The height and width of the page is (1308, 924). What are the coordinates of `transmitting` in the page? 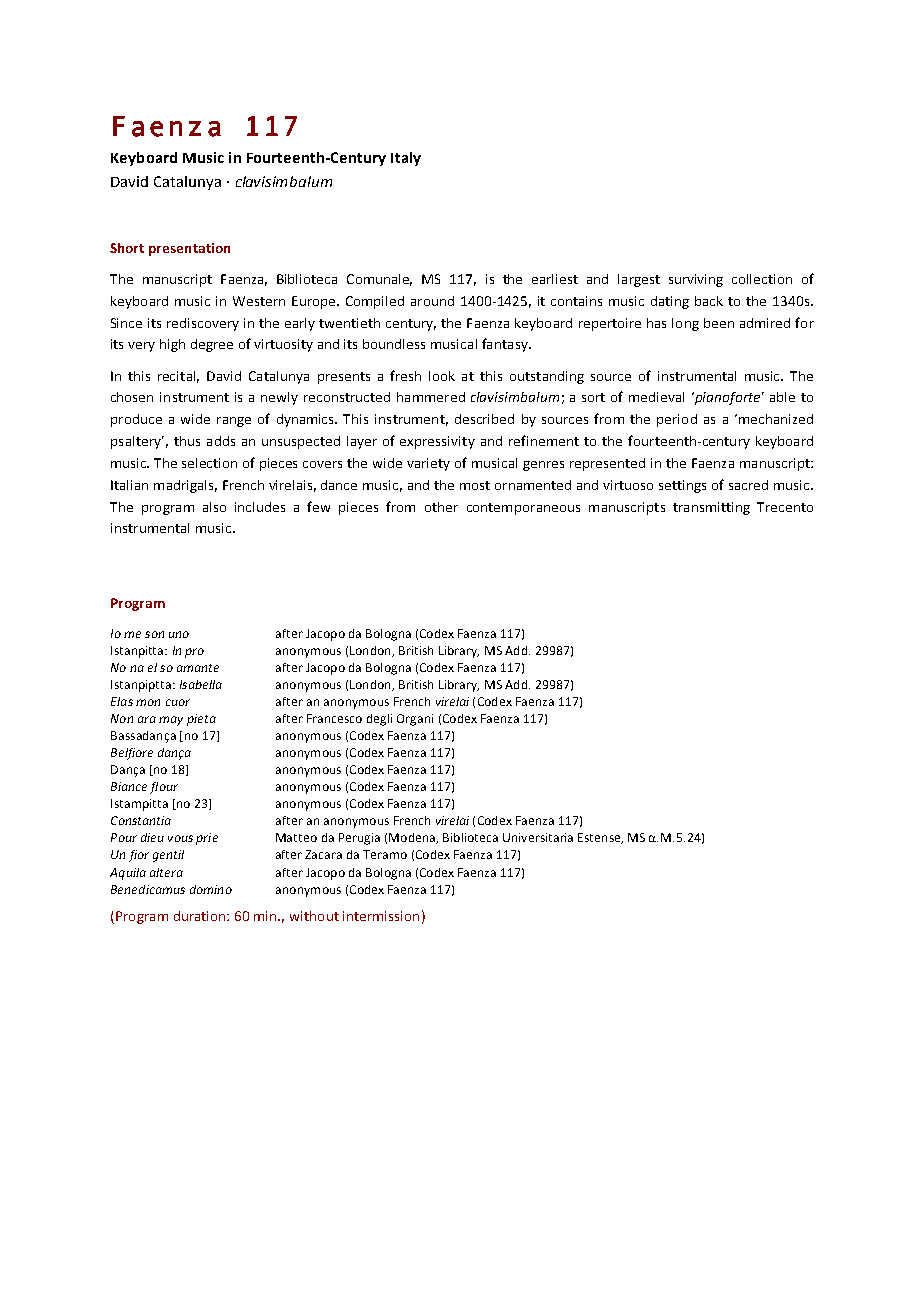 It's located at (711, 508).
